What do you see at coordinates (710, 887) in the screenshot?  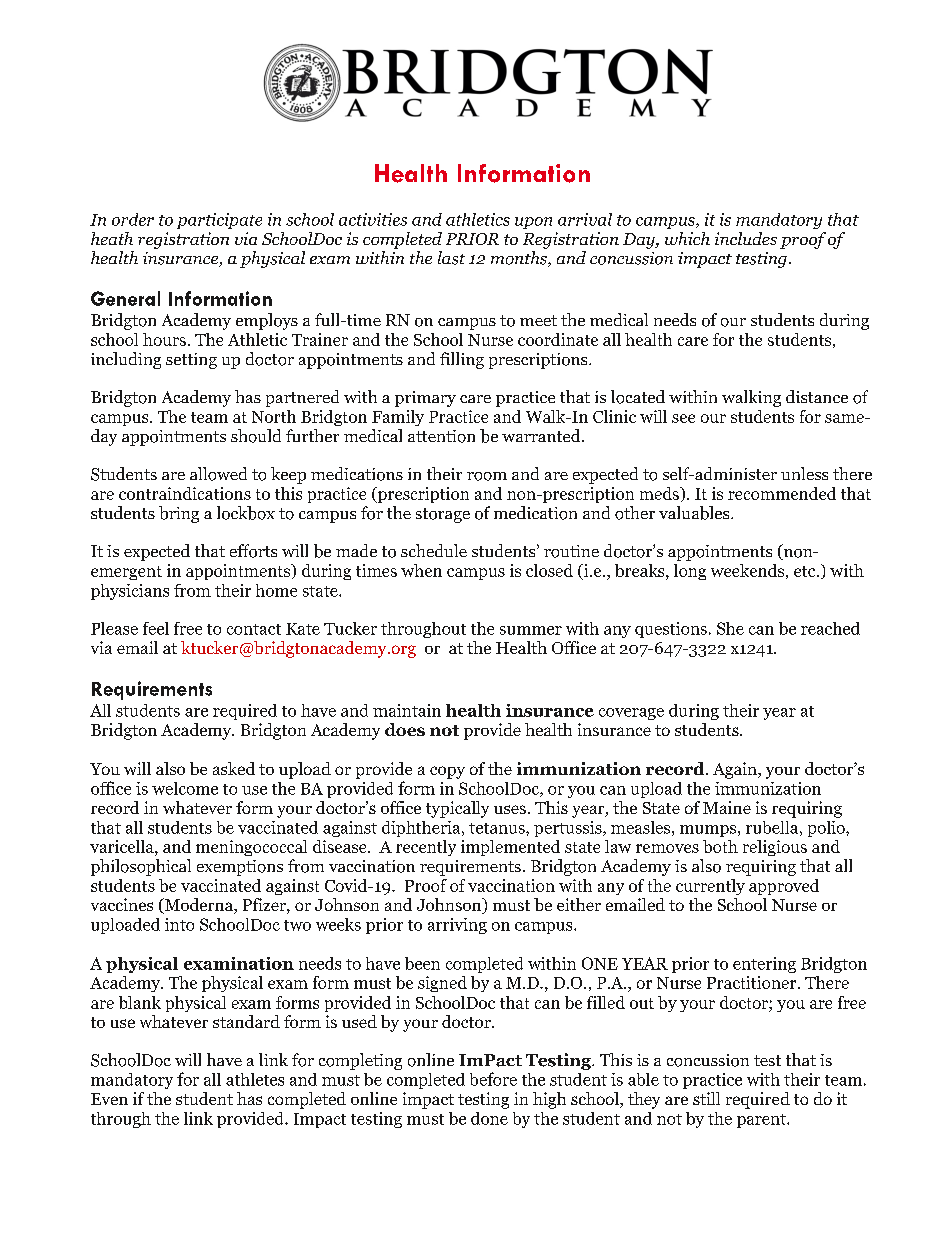 I see `currently` at bounding box center [710, 887].
